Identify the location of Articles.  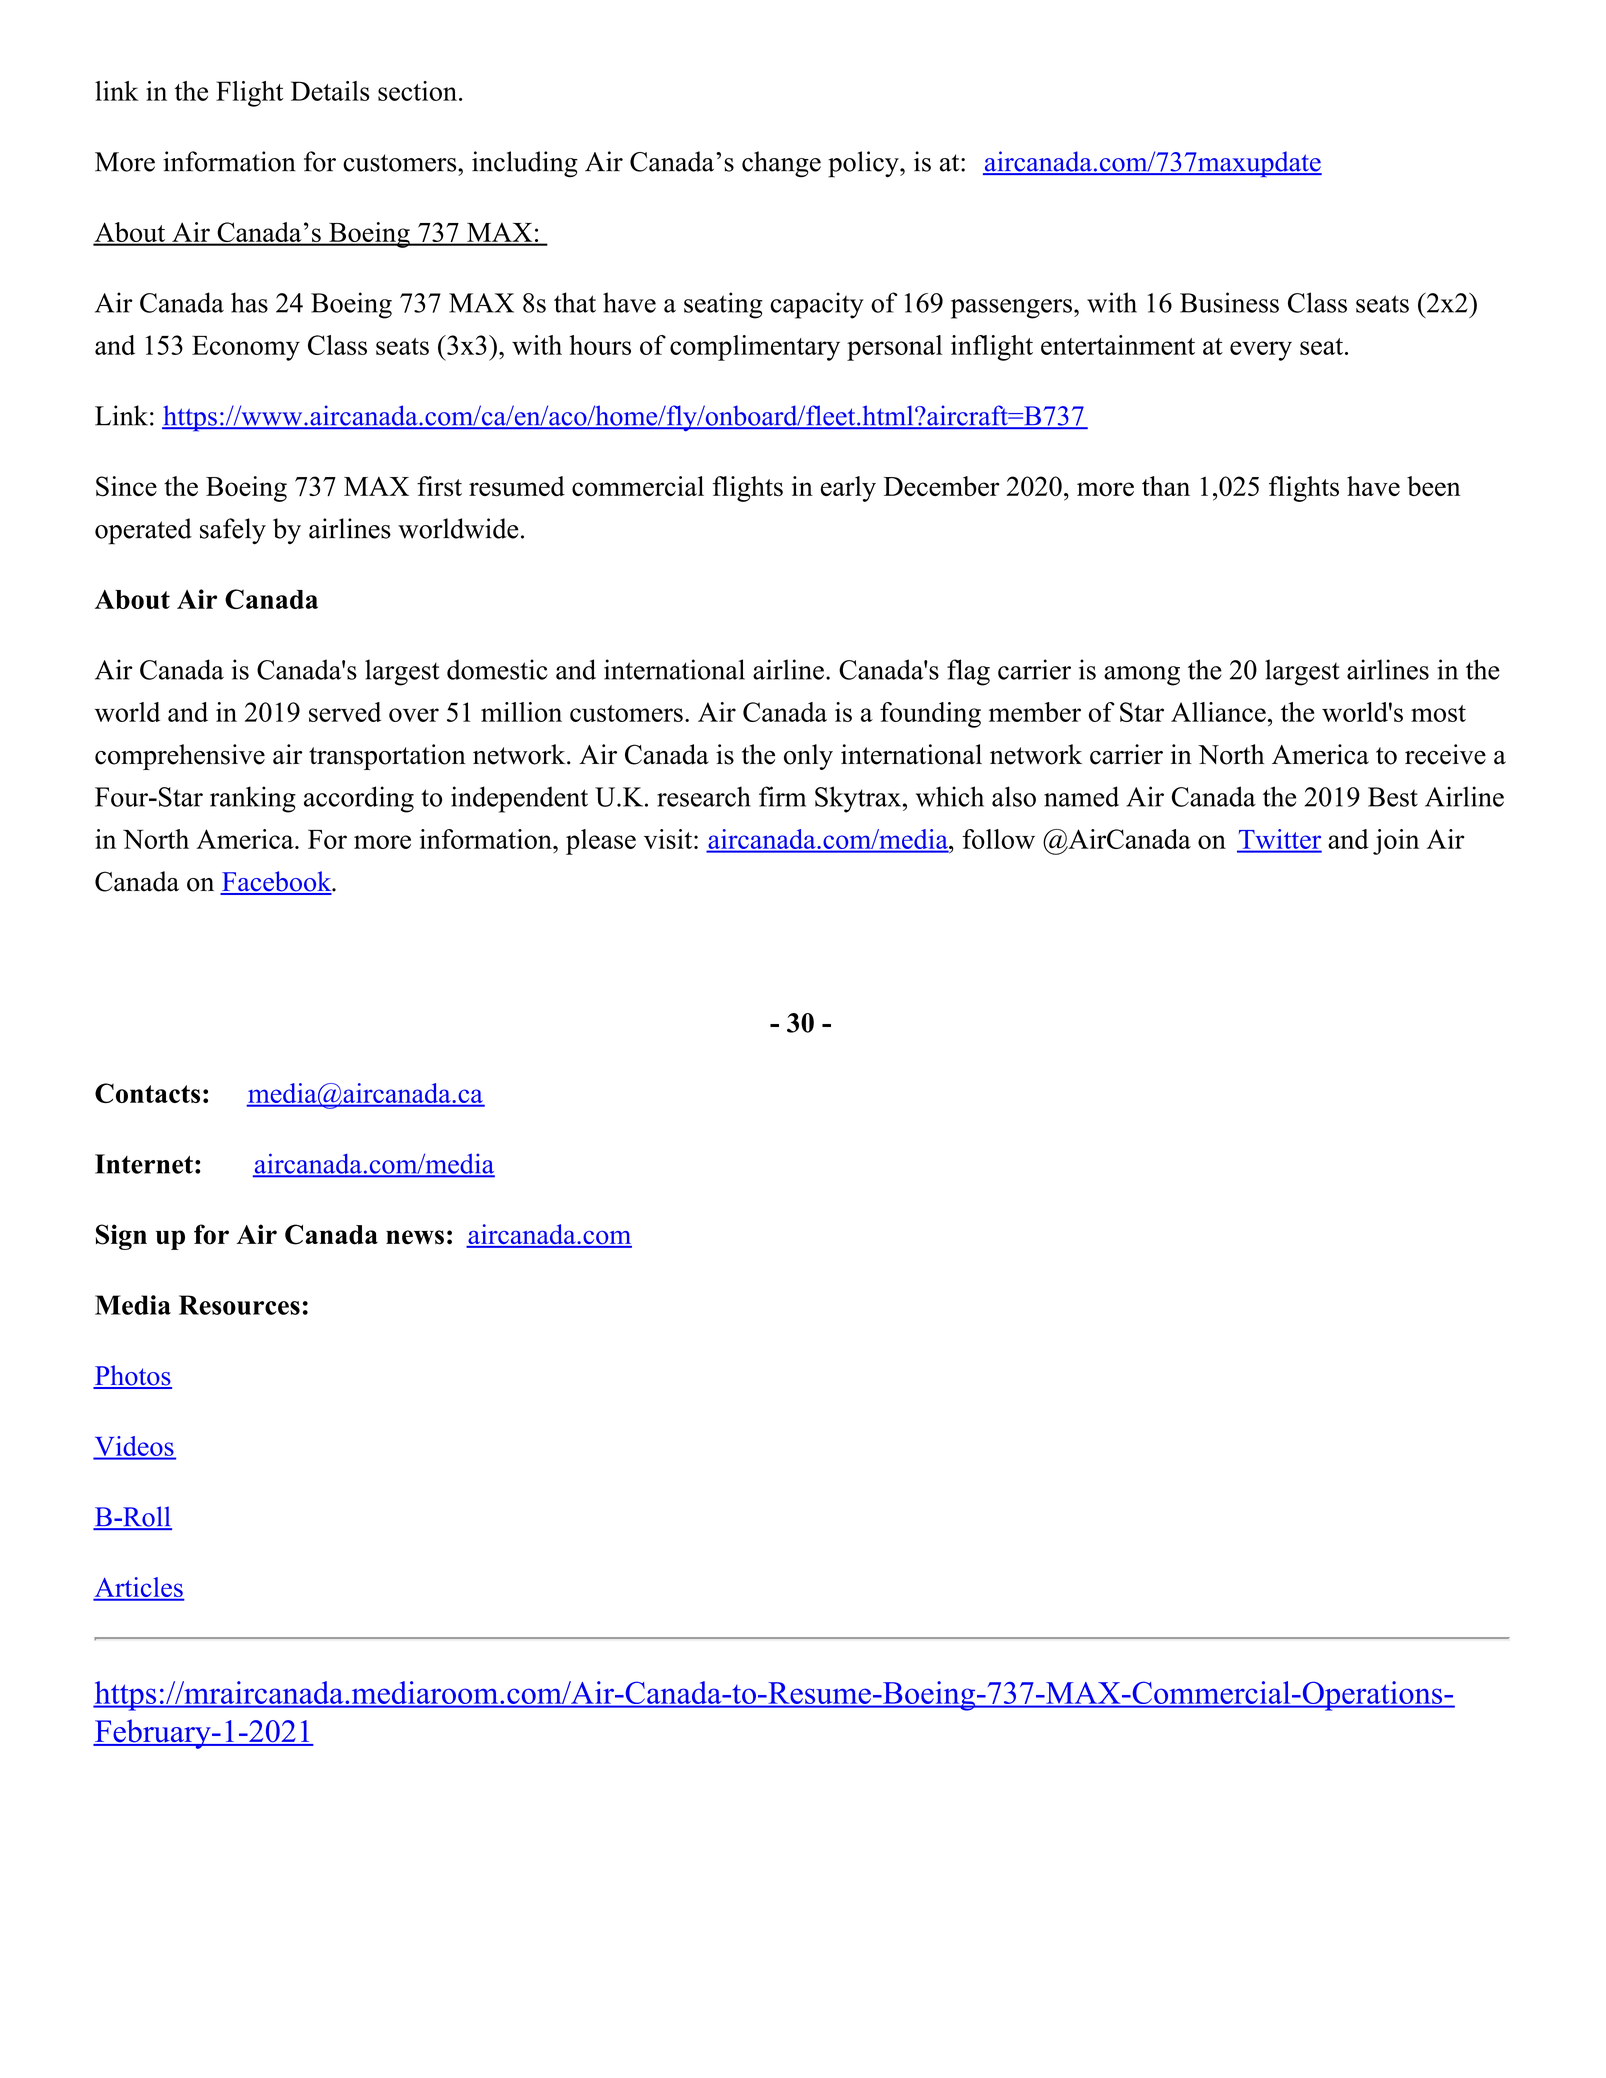
(139, 1588).
